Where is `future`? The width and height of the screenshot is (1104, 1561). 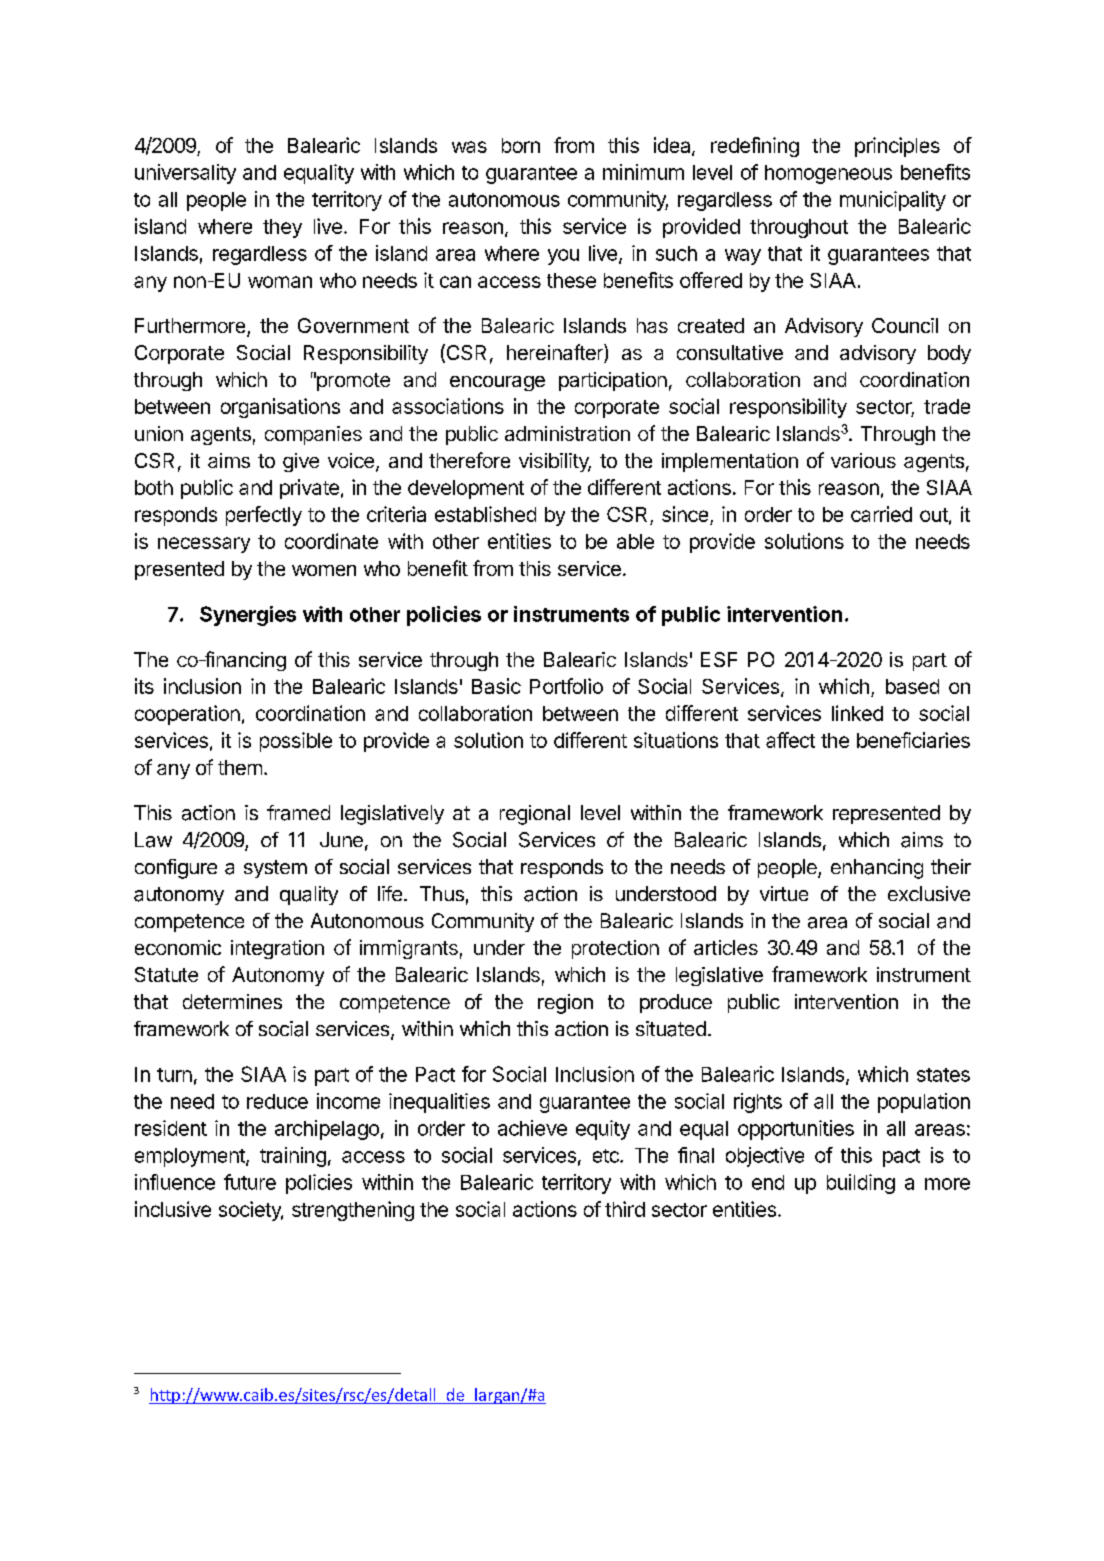 future is located at coordinates (250, 1182).
